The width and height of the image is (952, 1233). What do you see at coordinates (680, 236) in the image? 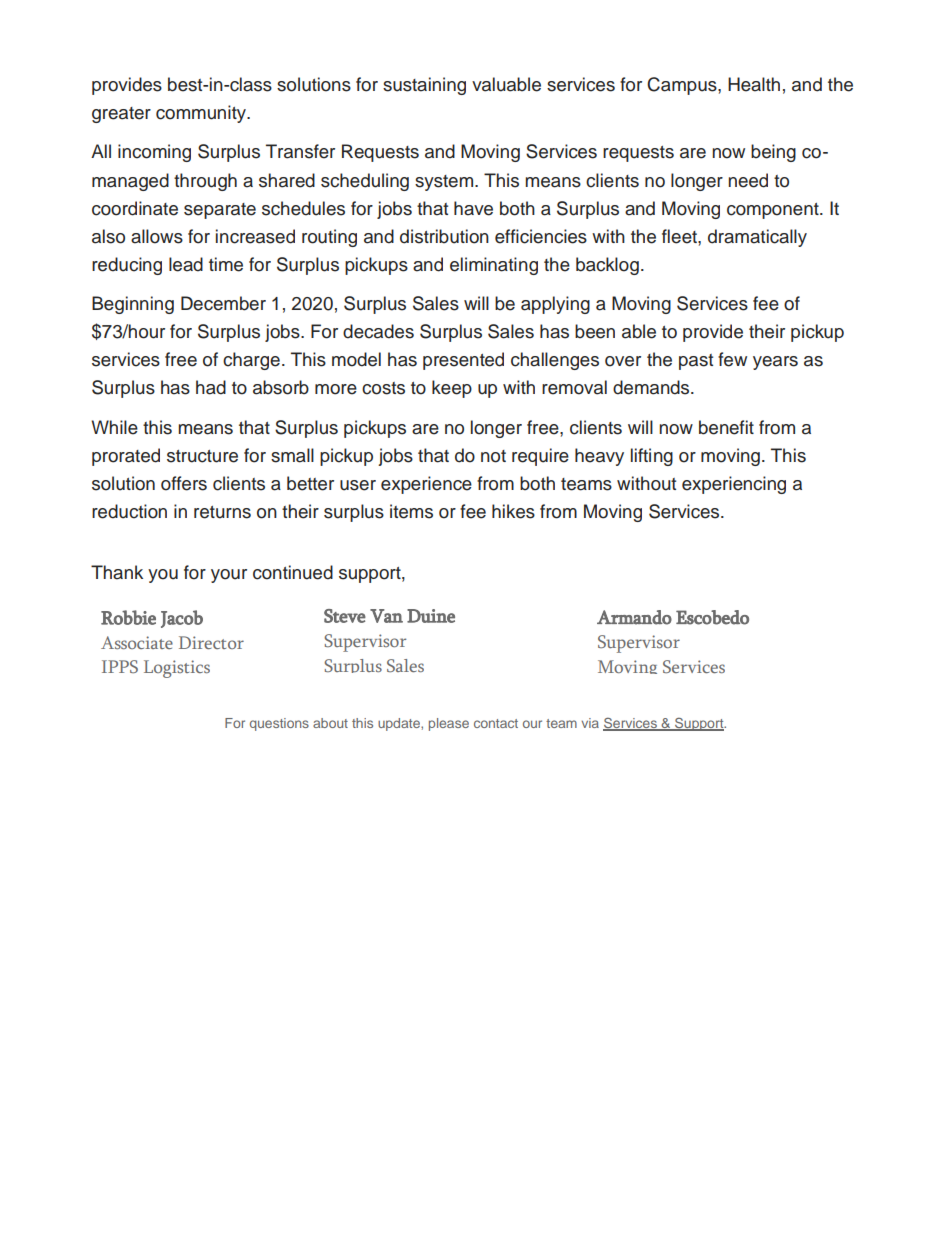
I see `fleet` at bounding box center [680, 236].
